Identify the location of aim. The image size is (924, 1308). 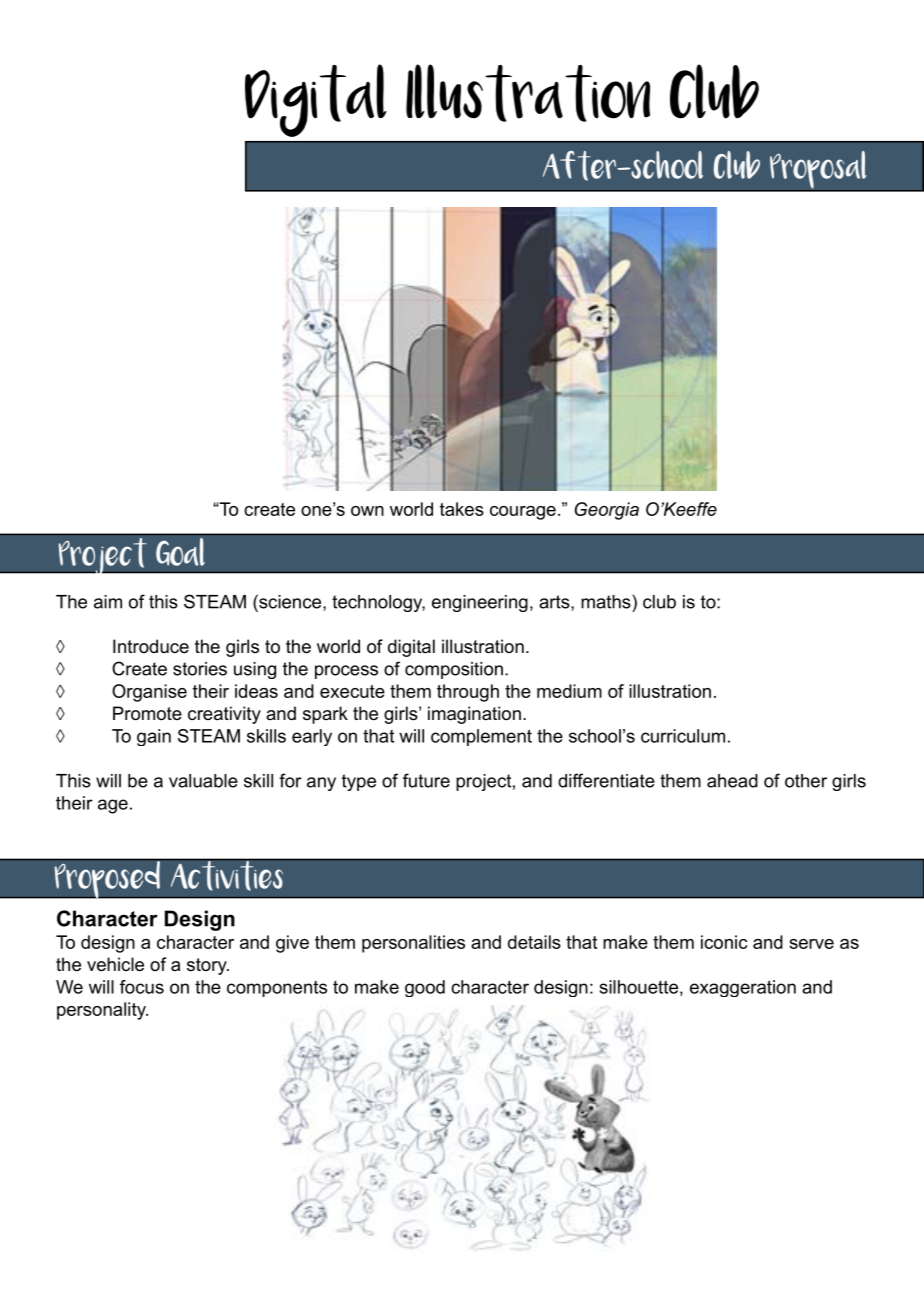
(108, 602).
